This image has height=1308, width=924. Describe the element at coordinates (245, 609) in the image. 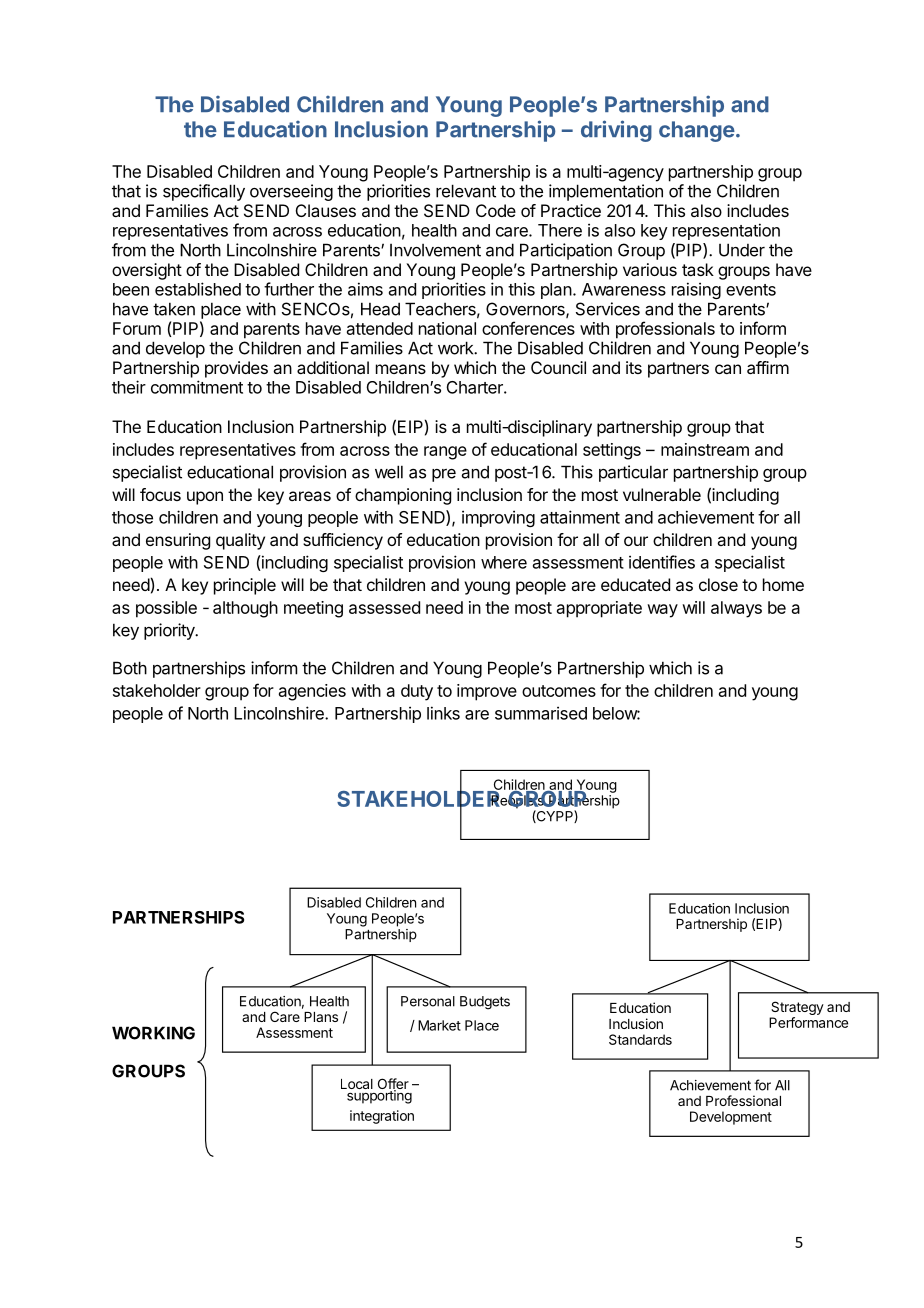

I see `although` at that location.
